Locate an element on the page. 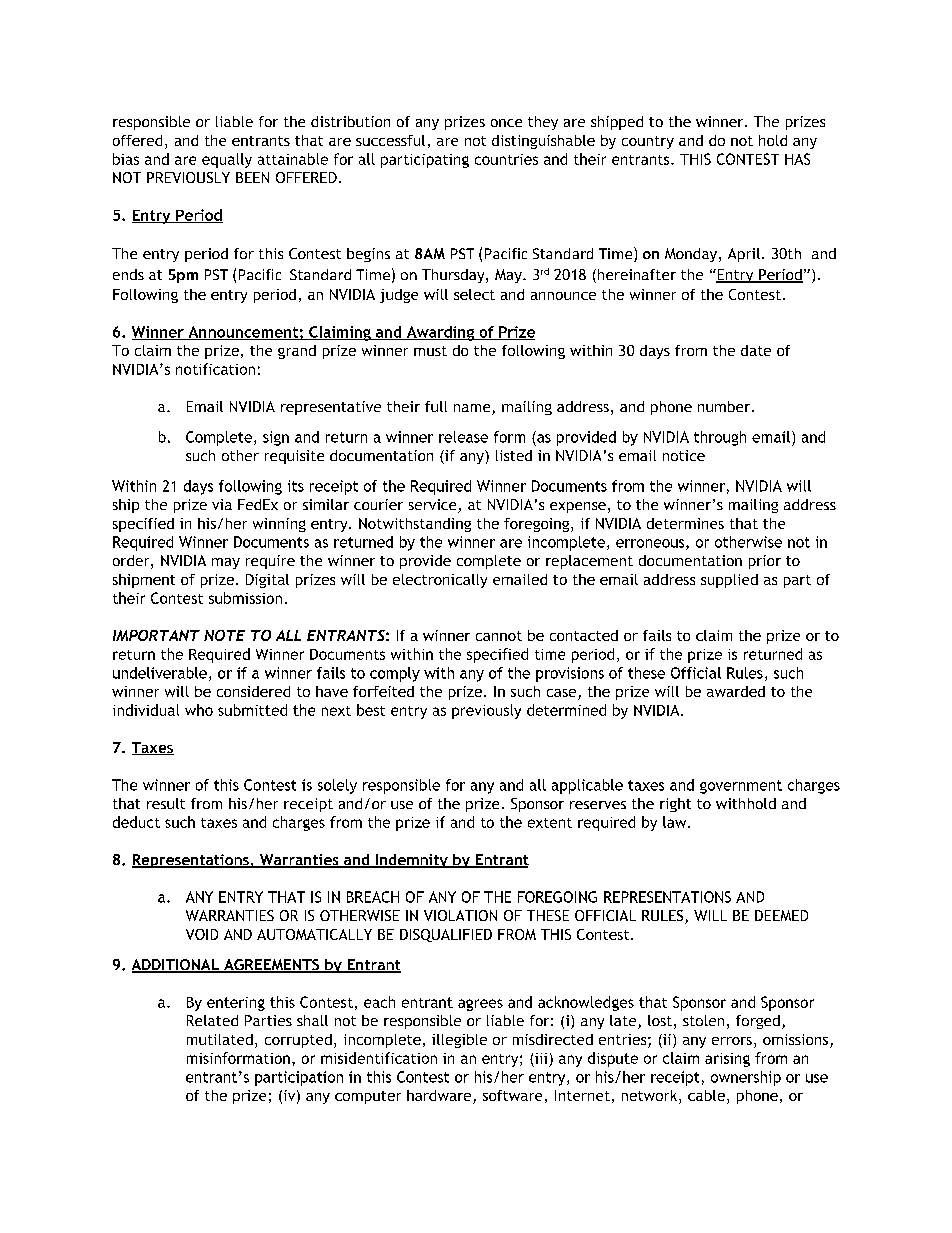  entering is located at coordinates (236, 1004).
